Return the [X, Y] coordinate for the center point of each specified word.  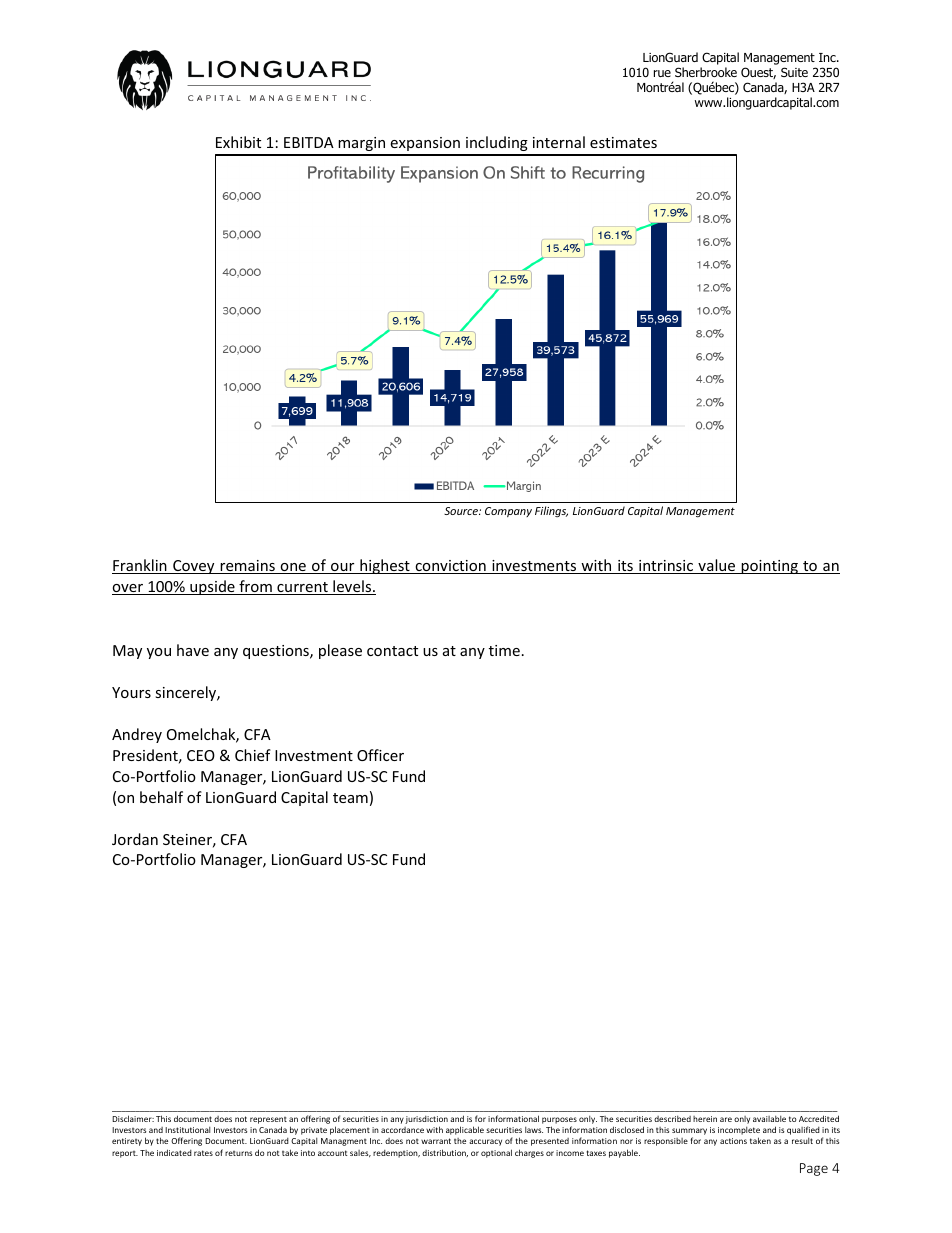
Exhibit [238, 142]
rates [203, 1153]
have [193, 650]
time [504, 650]
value [717, 566]
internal [559, 142]
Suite [794, 72]
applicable [465, 1130]
